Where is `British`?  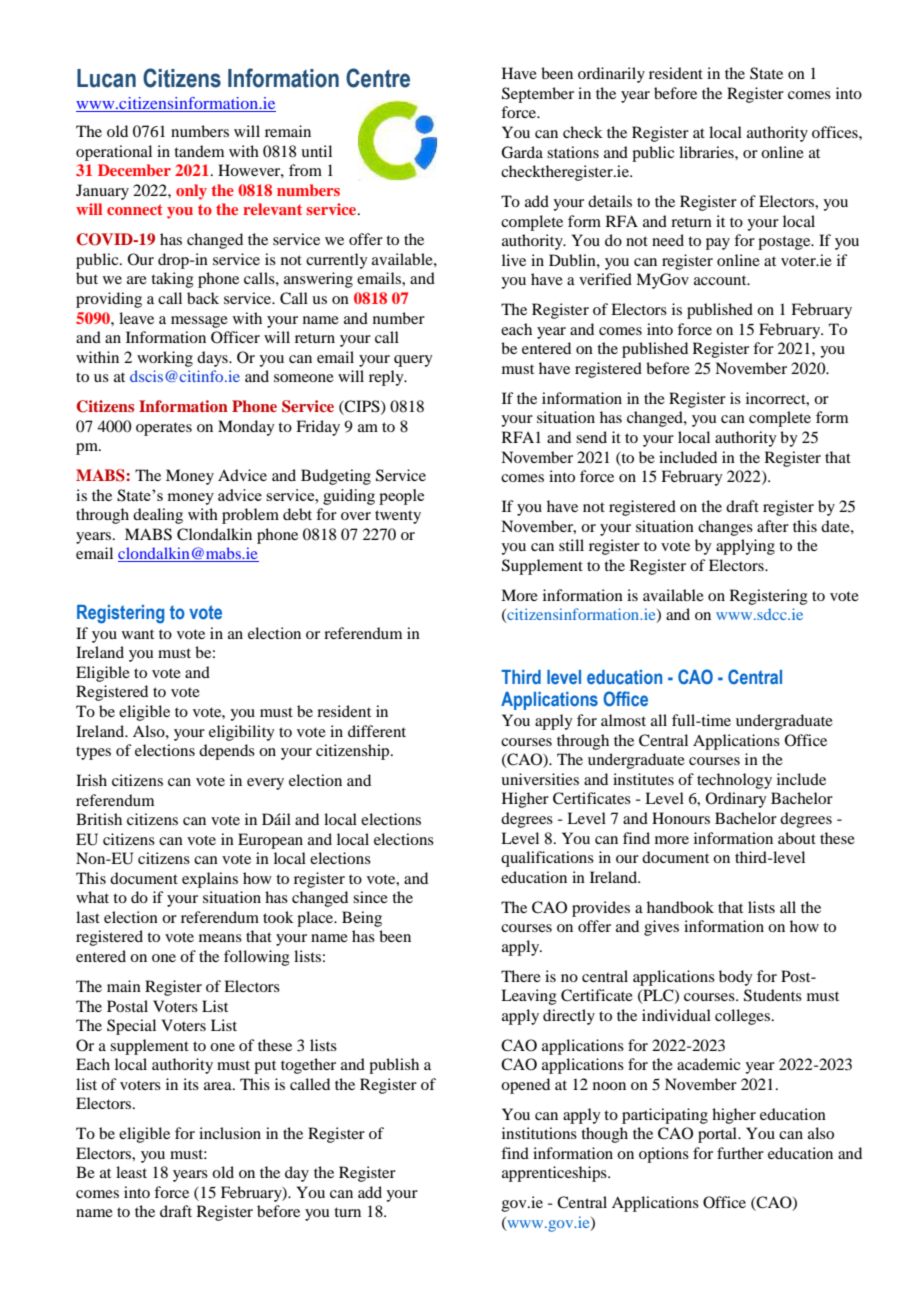 British is located at coordinates (99, 819).
